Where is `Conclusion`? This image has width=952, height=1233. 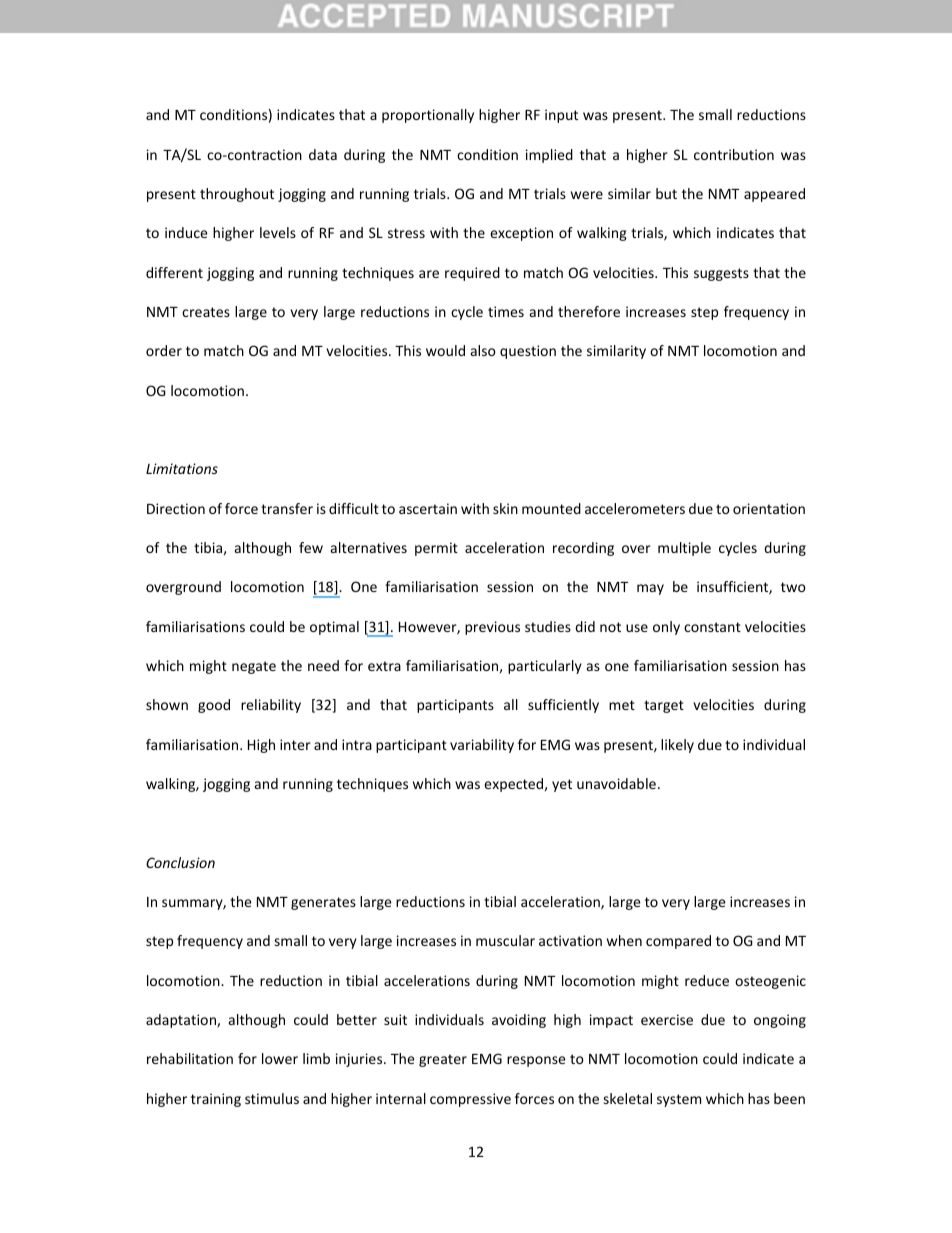 Conclusion is located at coordinates (180, 862).
